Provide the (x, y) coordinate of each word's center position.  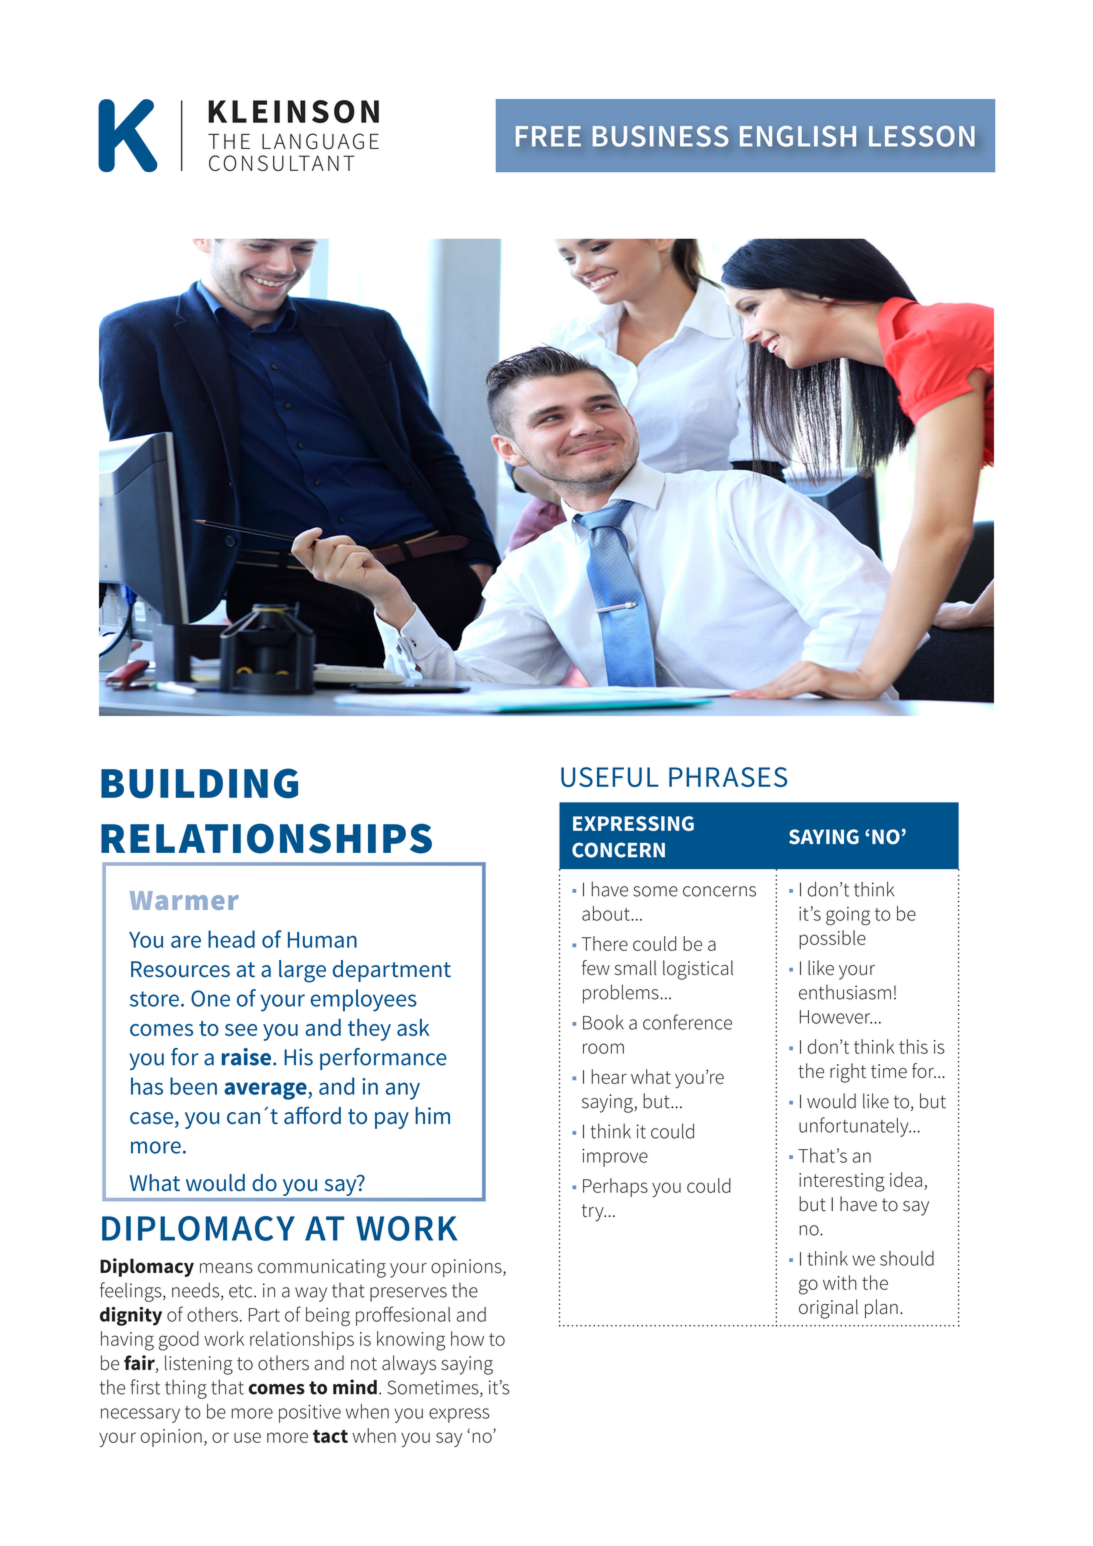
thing (186, 1389)
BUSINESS (660, 136)
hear (609, 1076)
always (409, 1365)
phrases (728, 777)
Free (548, 136)
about (607, 913)
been (193, 1086)
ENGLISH (798, 136)
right (848, 1073)
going (848, 916)
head (231, 939)
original (828, 1309)
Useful (610, 777)
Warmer (184, 900)
